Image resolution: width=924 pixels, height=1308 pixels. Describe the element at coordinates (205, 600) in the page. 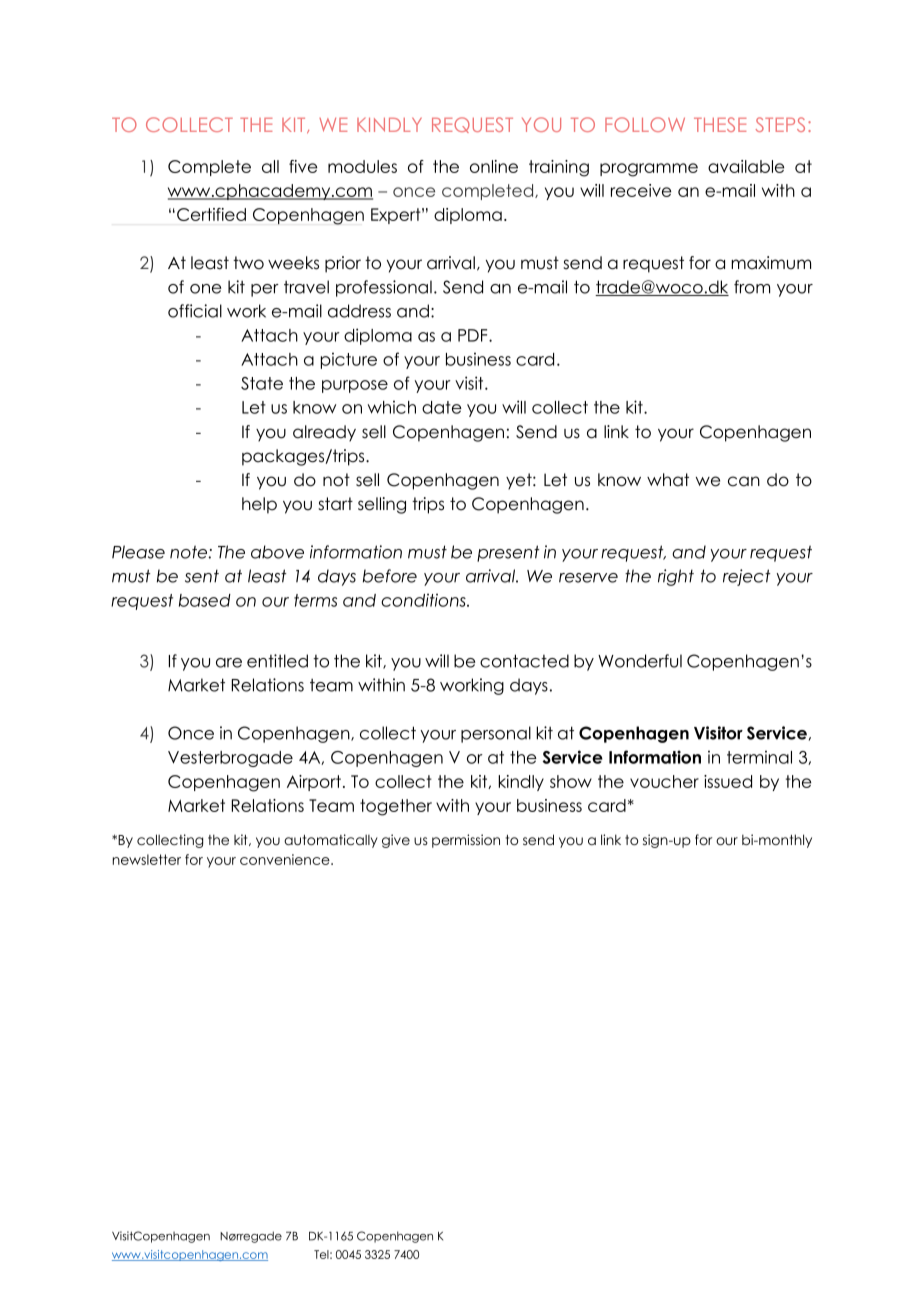

I see `based` at that location.
